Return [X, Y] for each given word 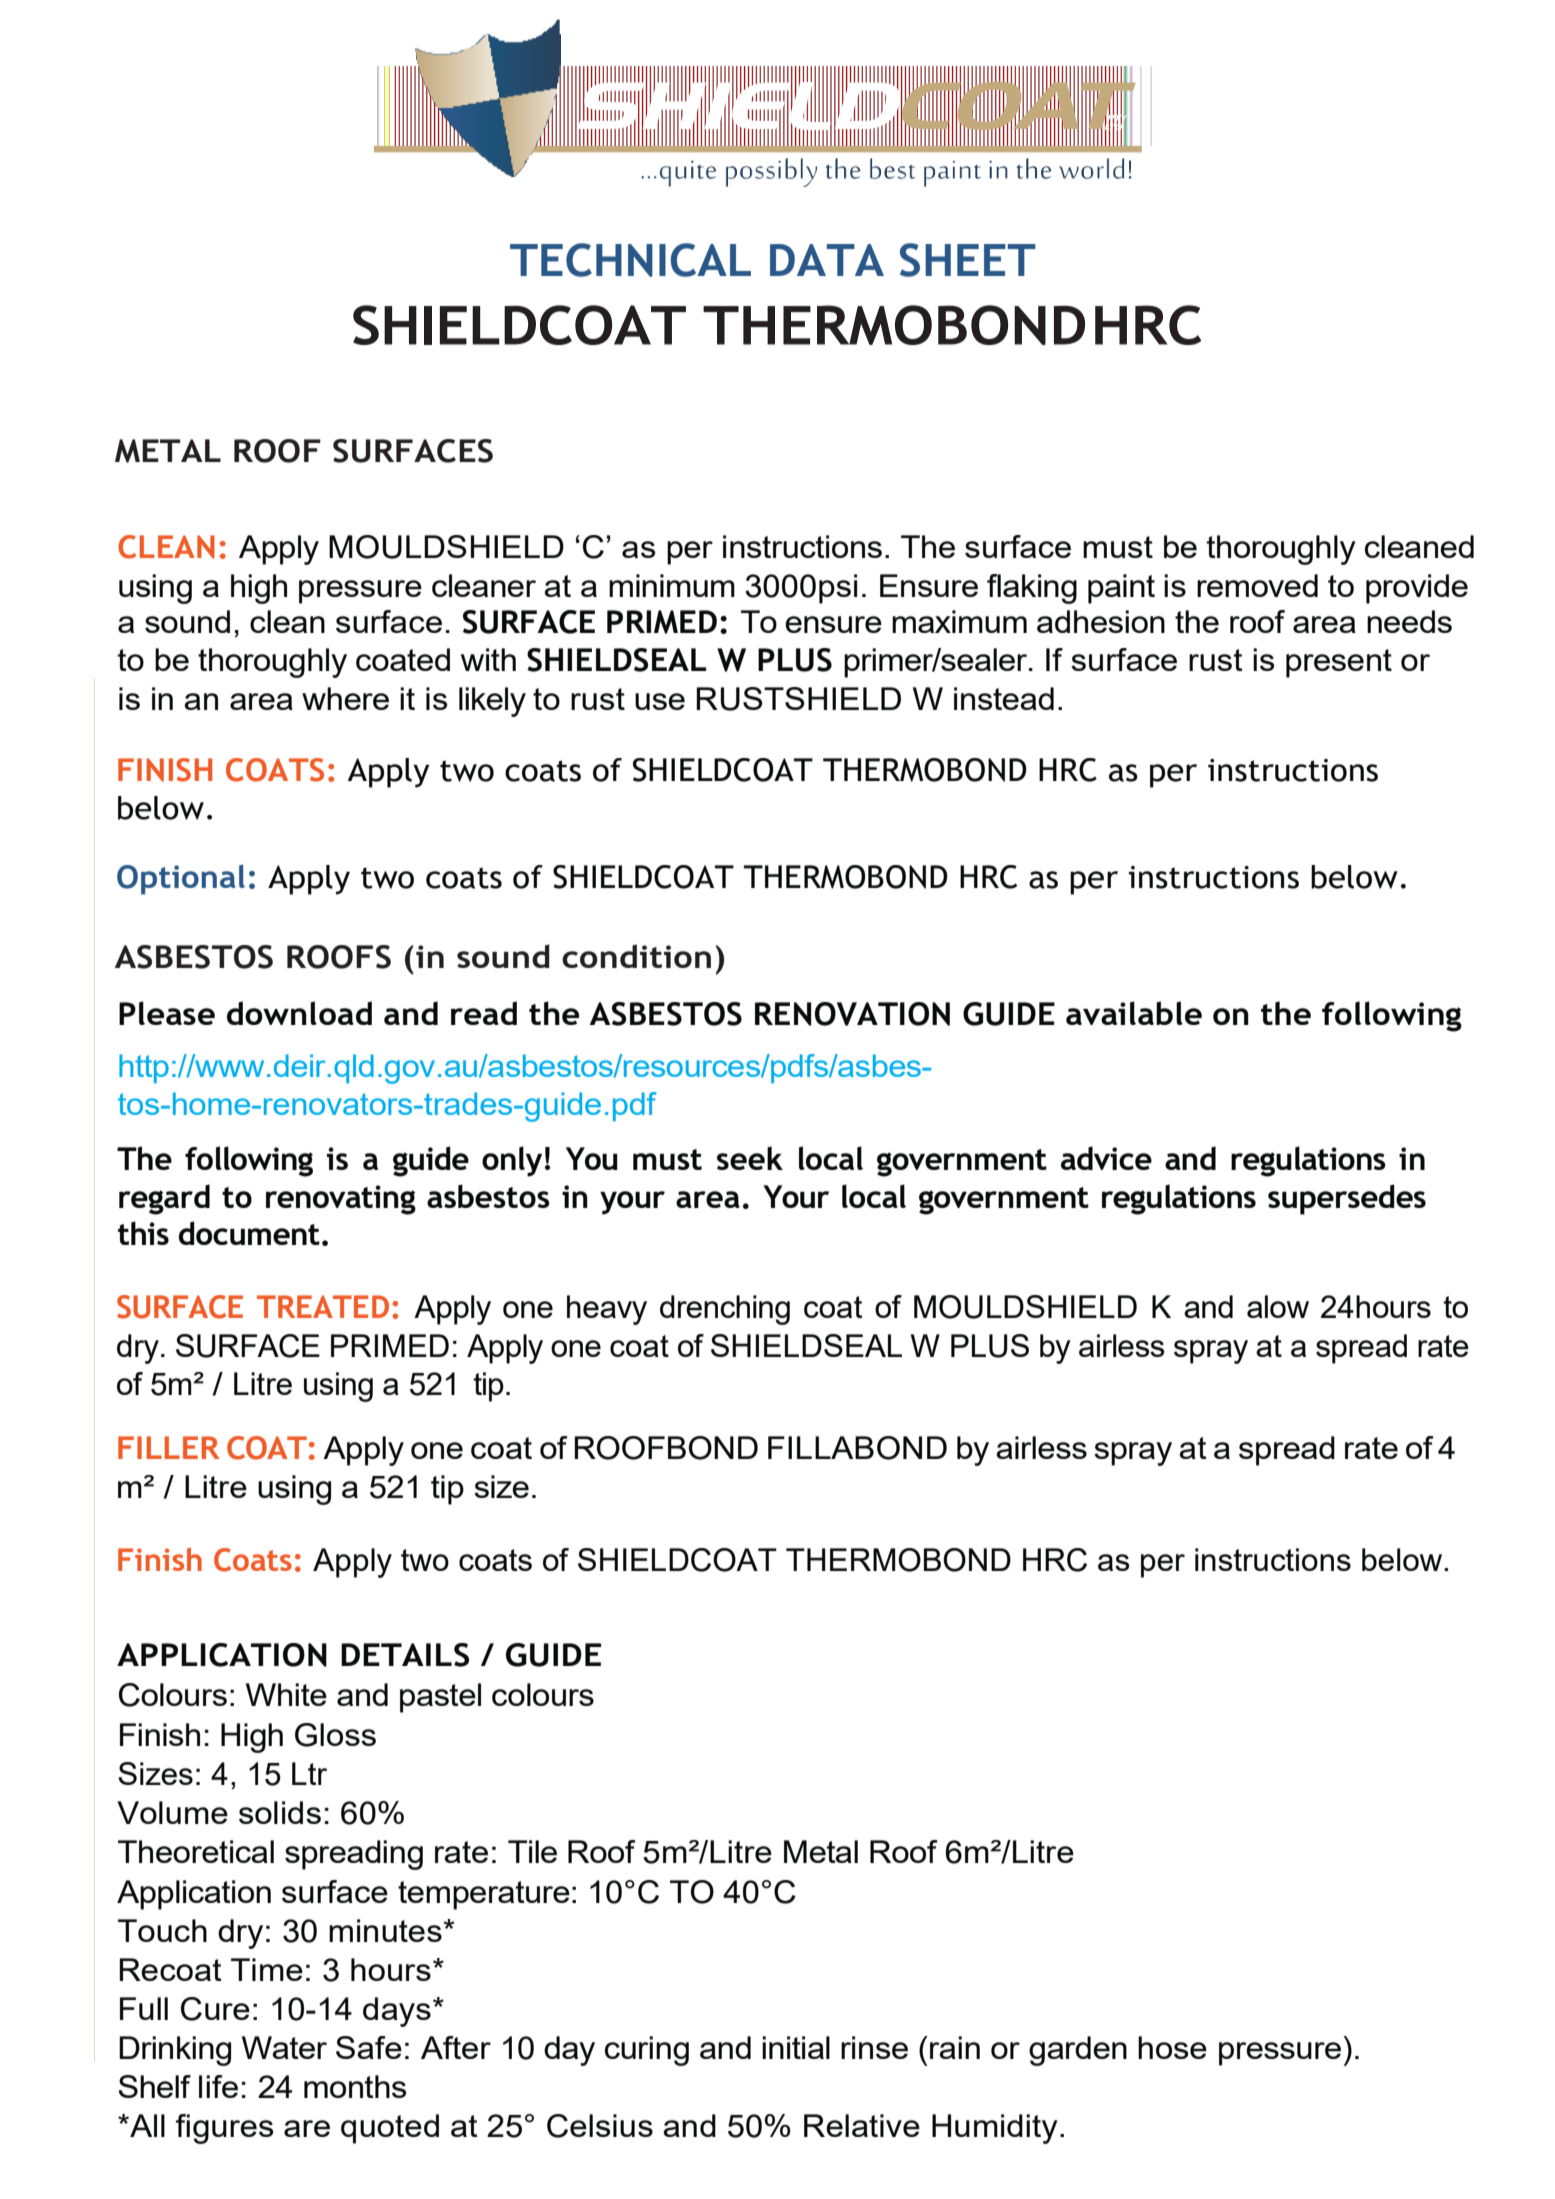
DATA [827, 260]
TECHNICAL [630, 260]
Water [284, 2047]
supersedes [1347, 1199]
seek [750, 1158]
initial [796, 2047]
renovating [341, 1200]
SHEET [968, 260]
